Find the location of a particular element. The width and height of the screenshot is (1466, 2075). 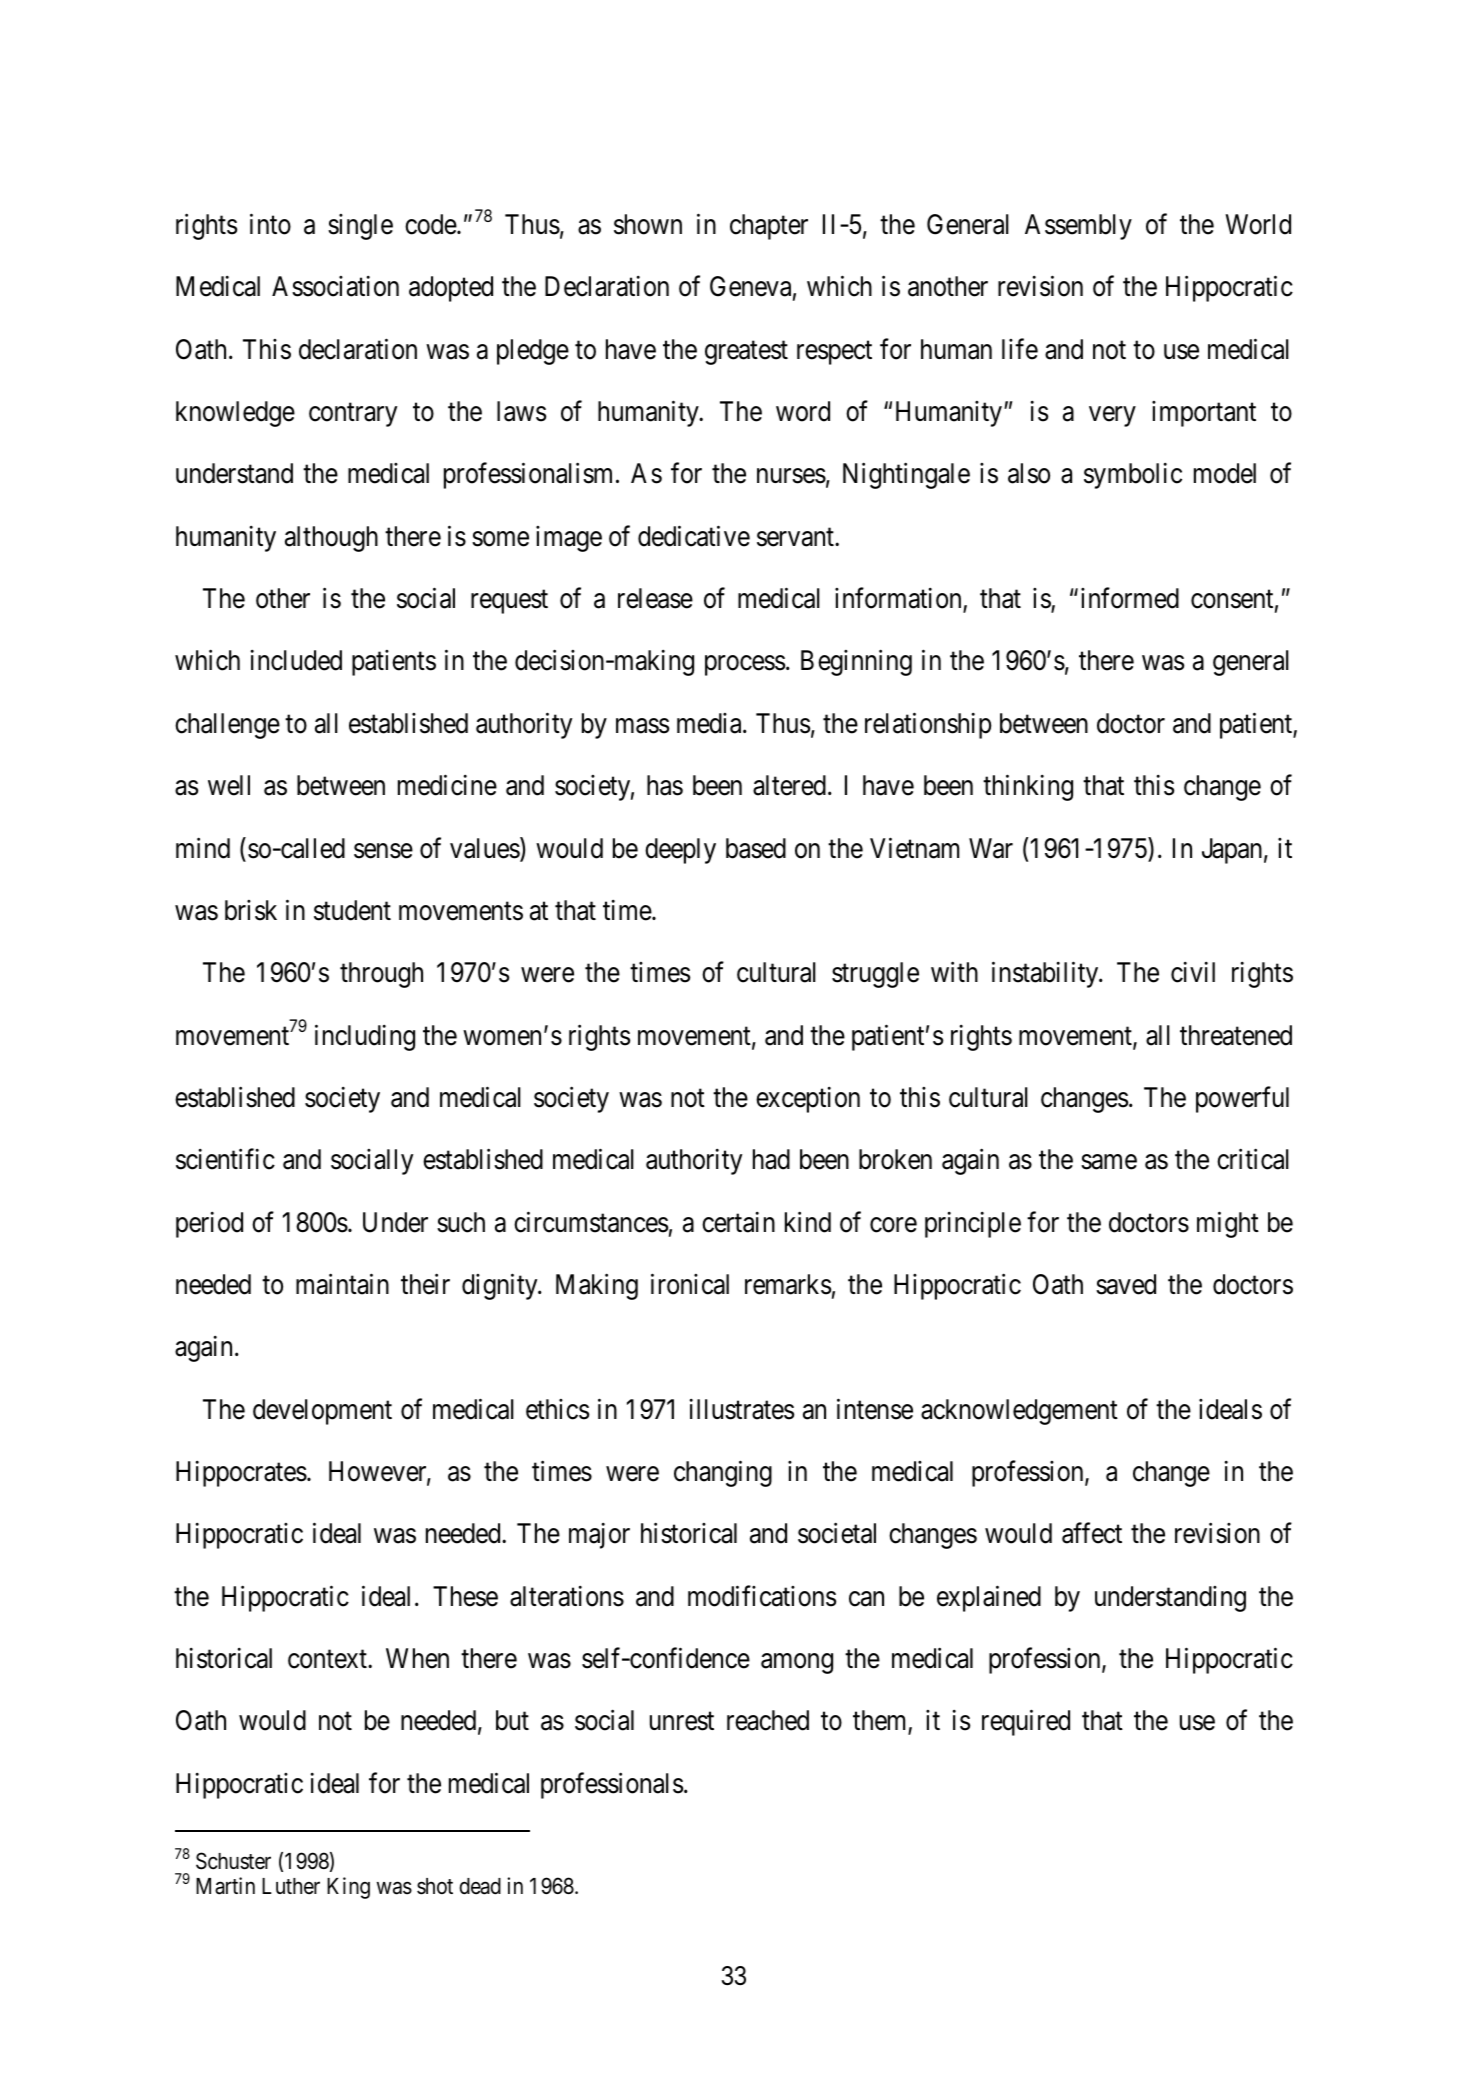

chapter is located at coordinates (769, 227).
